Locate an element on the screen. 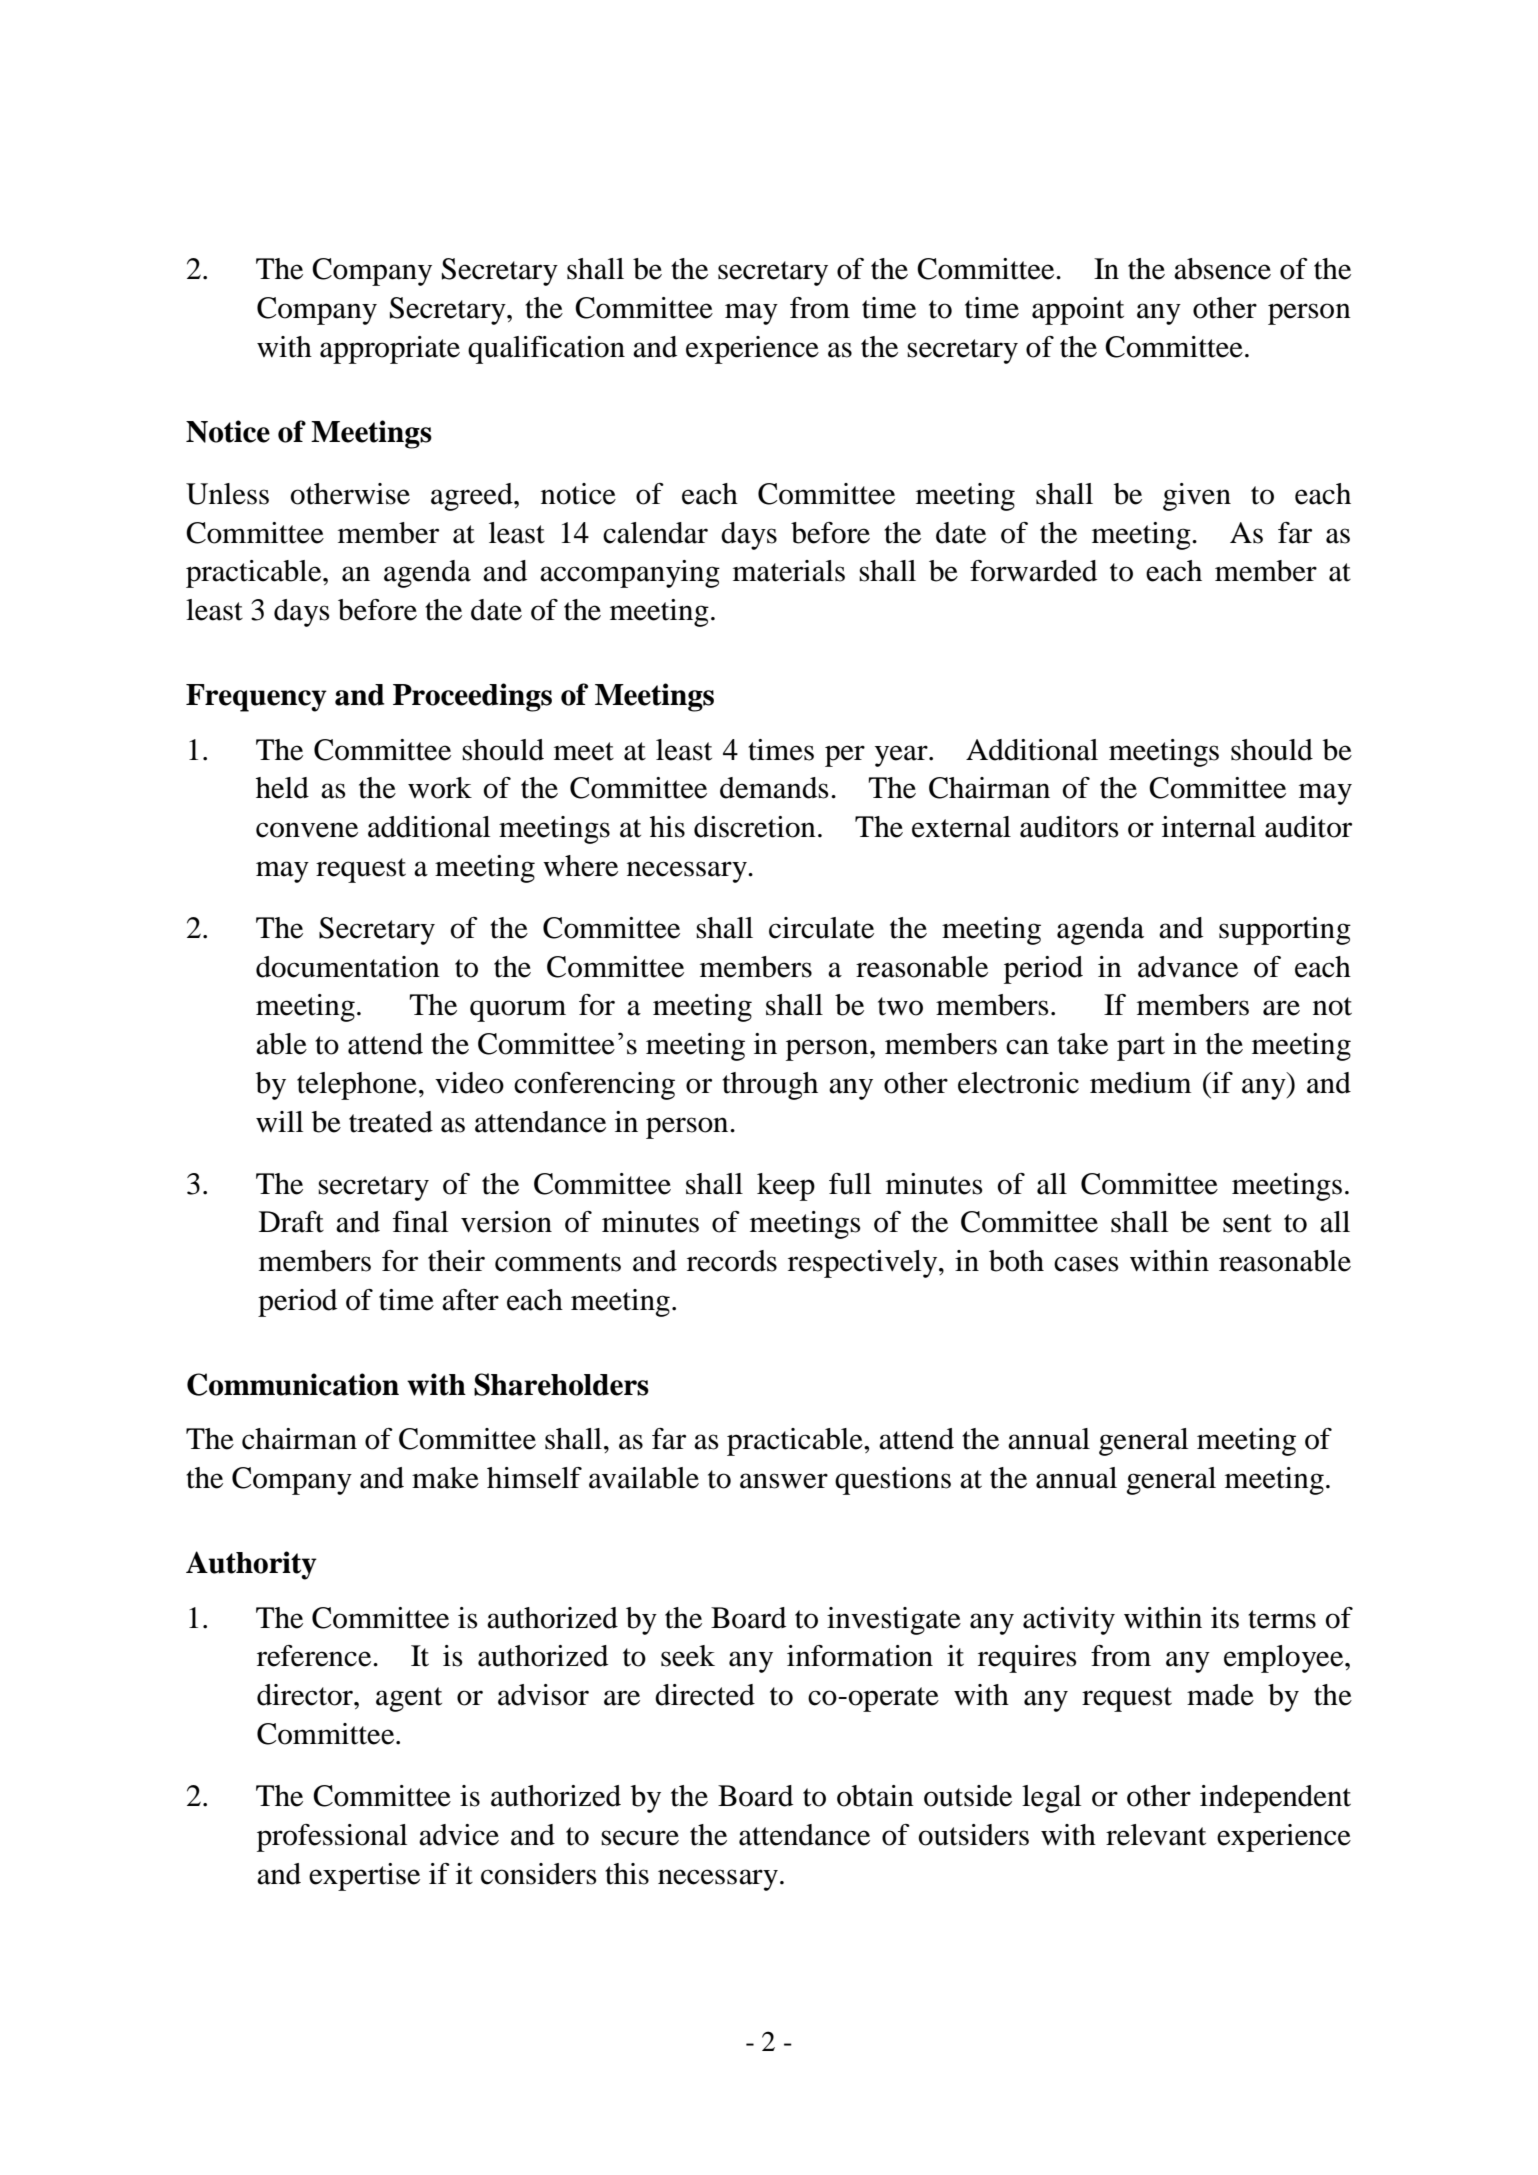 The height and width of the screenshot is (2175, 1538). appoint is located at coordinates (1078, 311).
